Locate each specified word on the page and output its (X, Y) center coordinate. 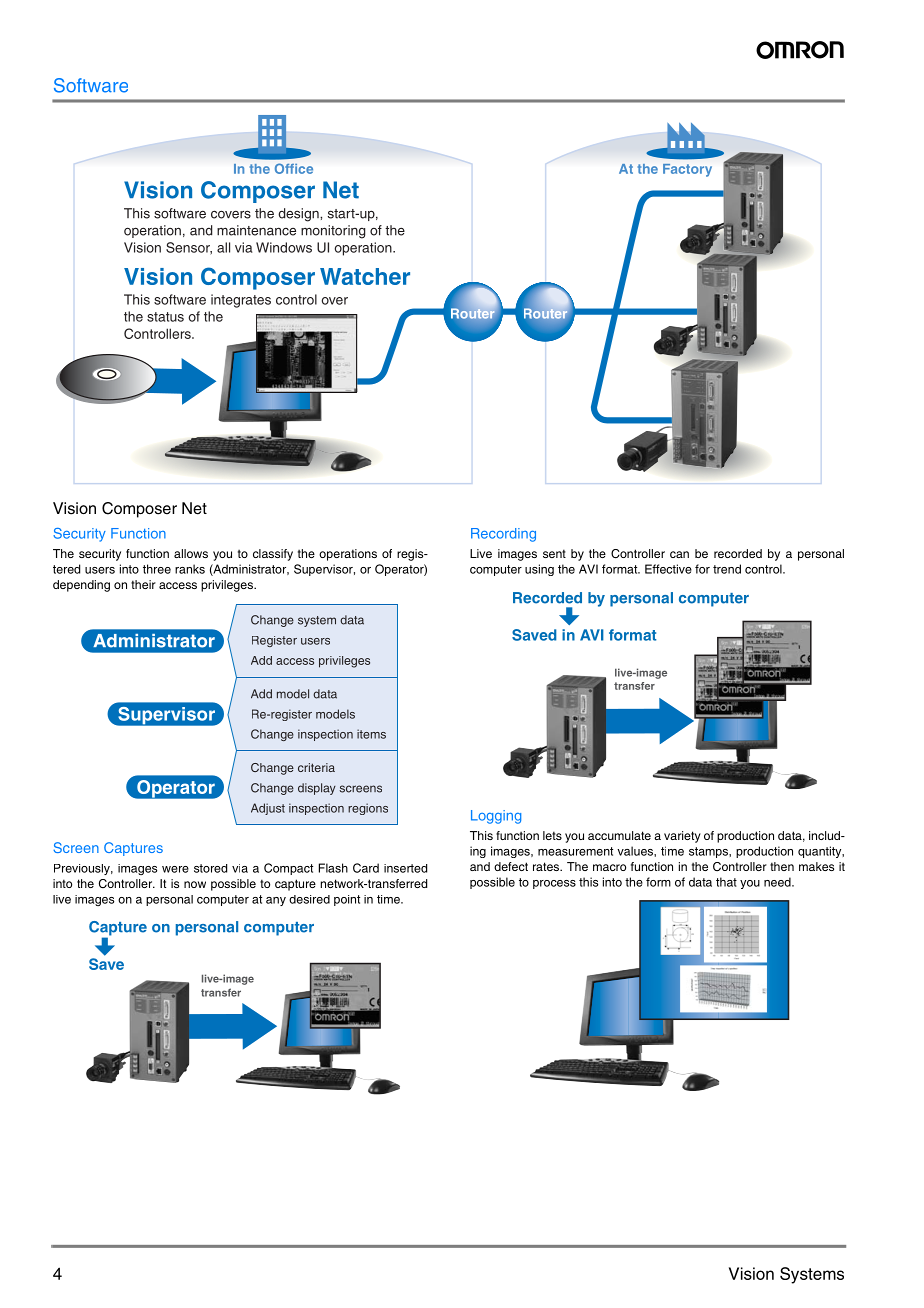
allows (191, 553)
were (175, 869)
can (679, 554)
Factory (687, 170)
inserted (405, 868)
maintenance (256, 230)
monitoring (333, 232)
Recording (503, 535)
